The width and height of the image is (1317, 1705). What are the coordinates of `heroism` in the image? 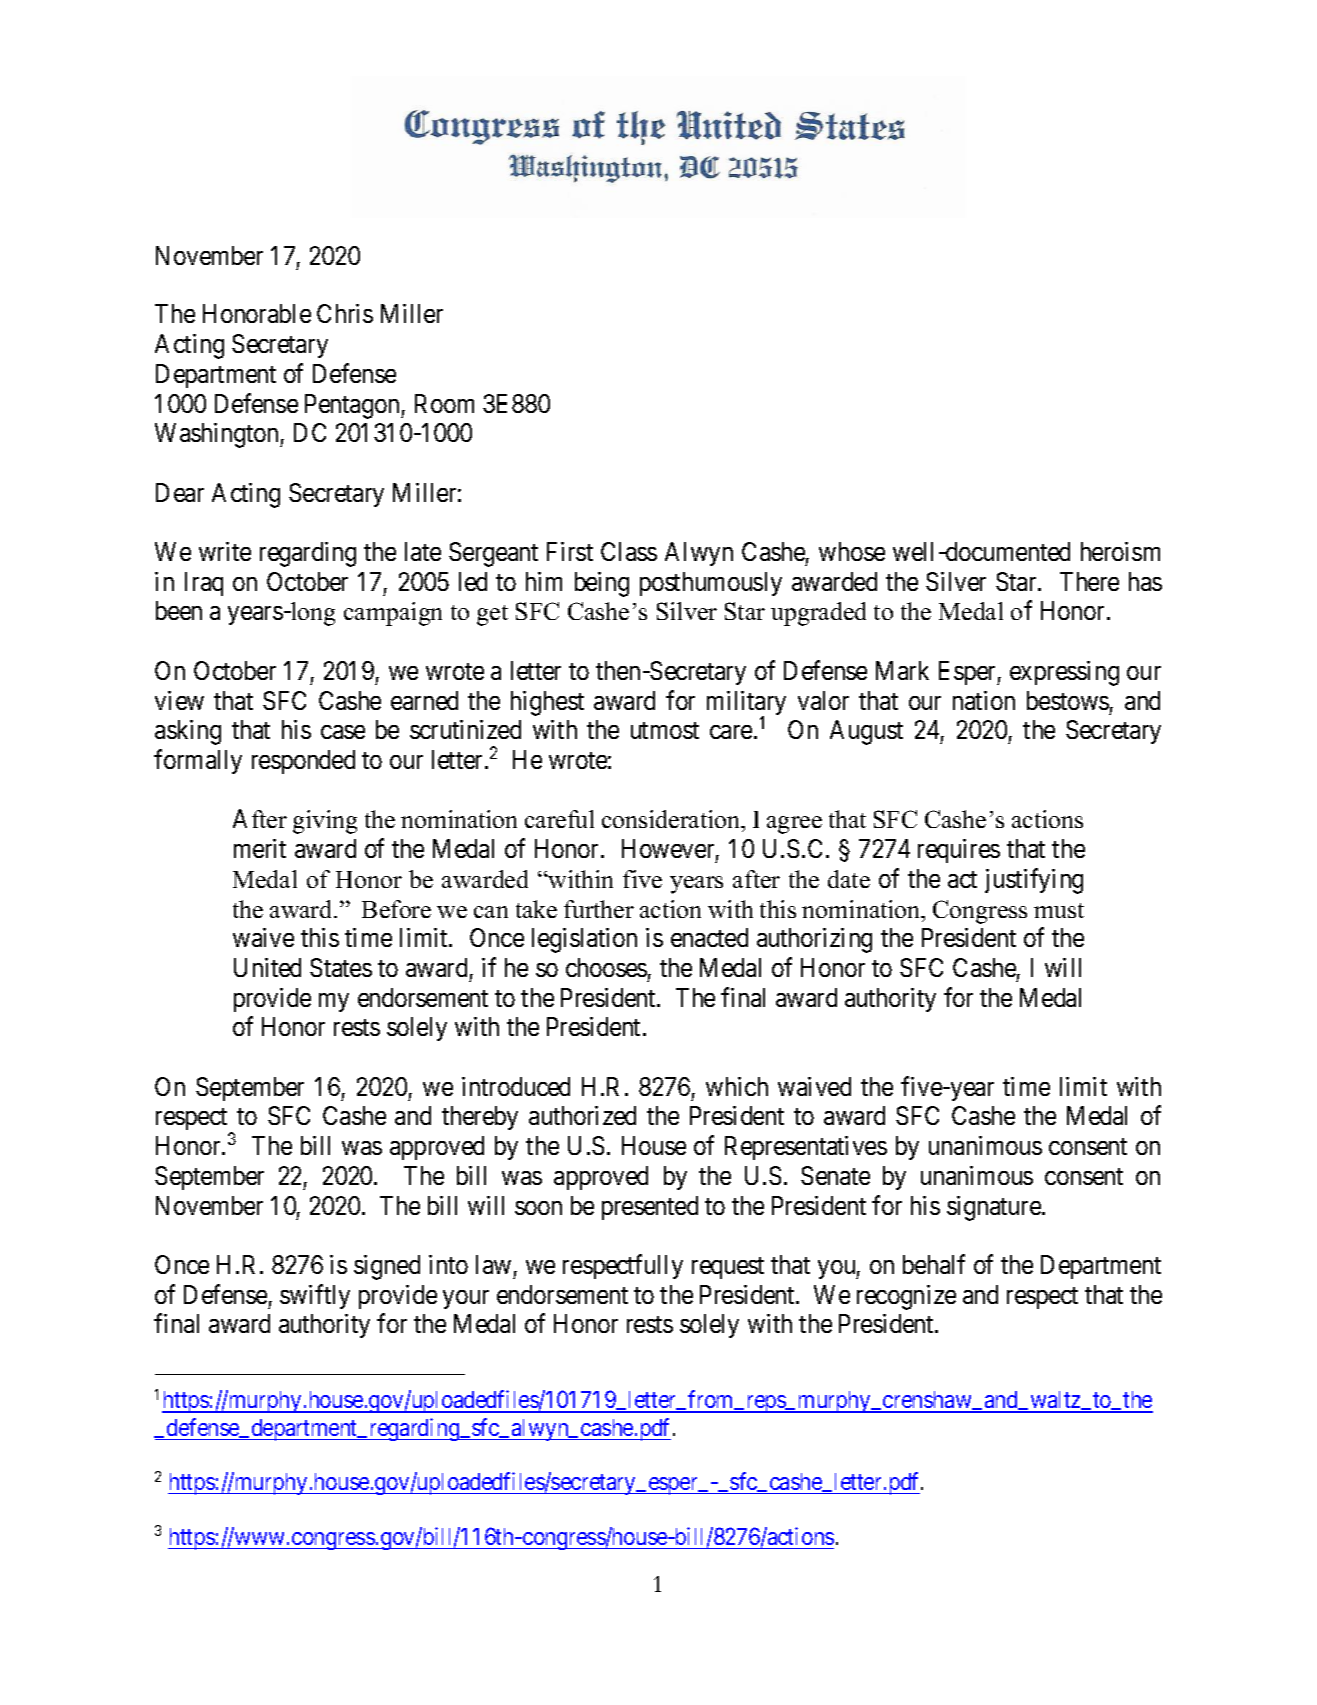 It's located at (1120, 551).
